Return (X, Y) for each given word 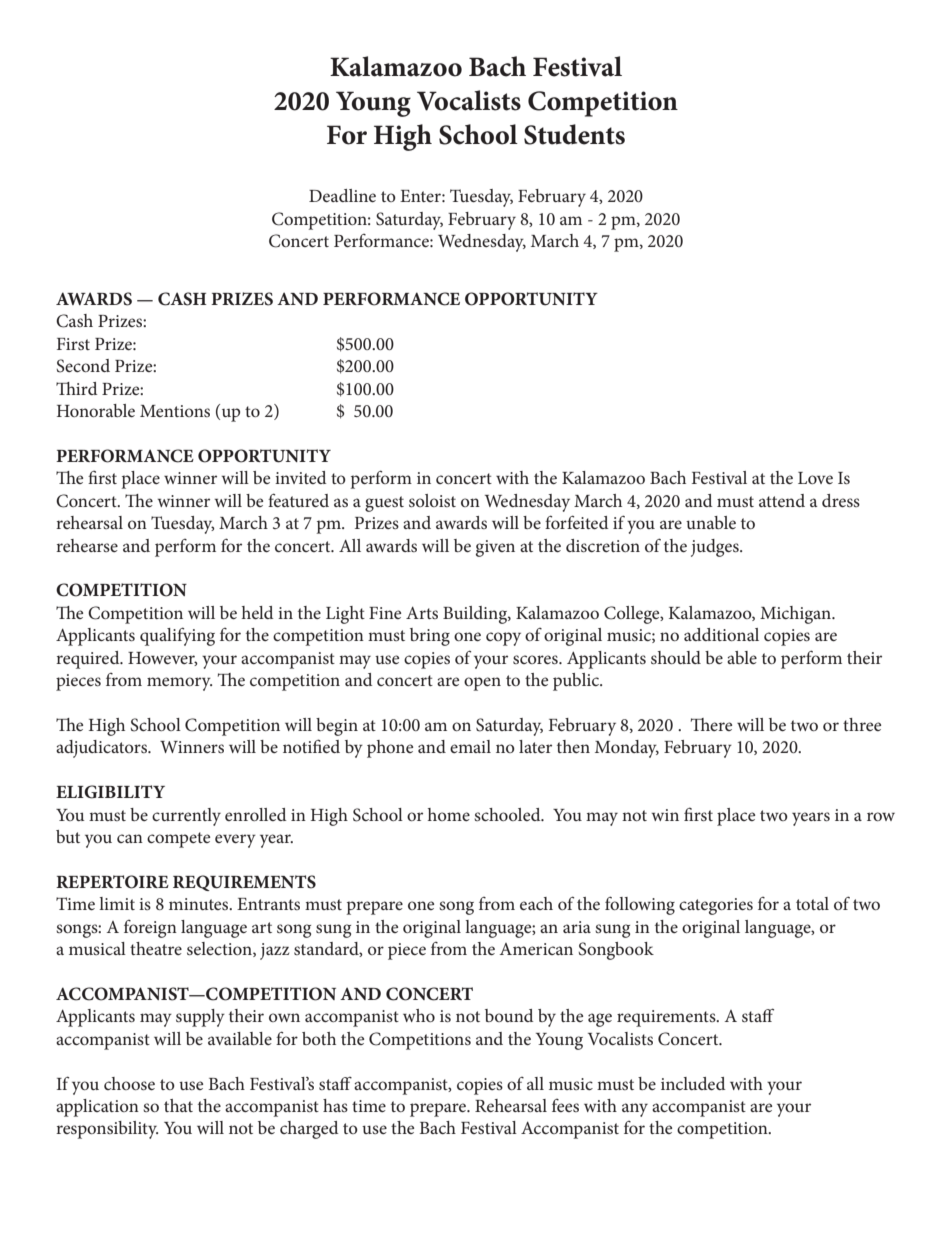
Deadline (342, 195)
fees (565, 1105)
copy (503, 639)
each (536, 903)
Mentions (175, 411)
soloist (432, 500)
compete (178, 840)
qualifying (177, 636)
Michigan (796, 615)
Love (815, 478)
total (812, 903)
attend (782, 500)
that (178, 1105)
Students (574, 134)
